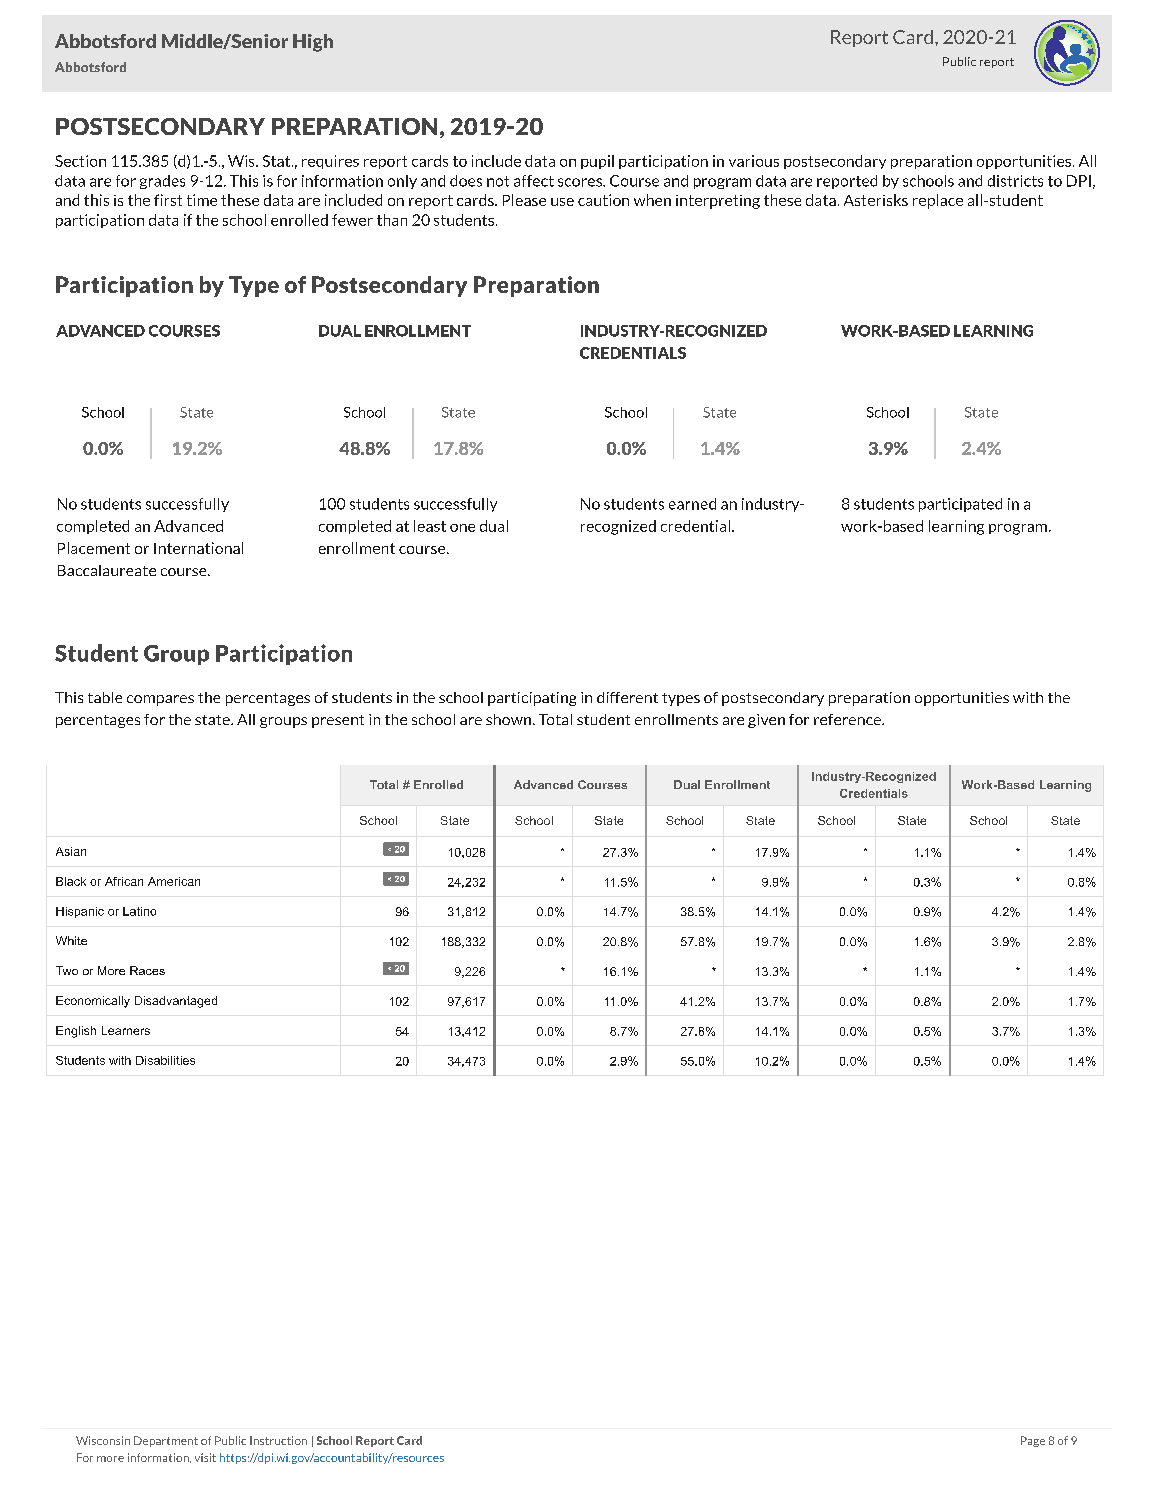 This screenshot has width=1151, height=1490. I want to click on pupil, so click(597, 162).
